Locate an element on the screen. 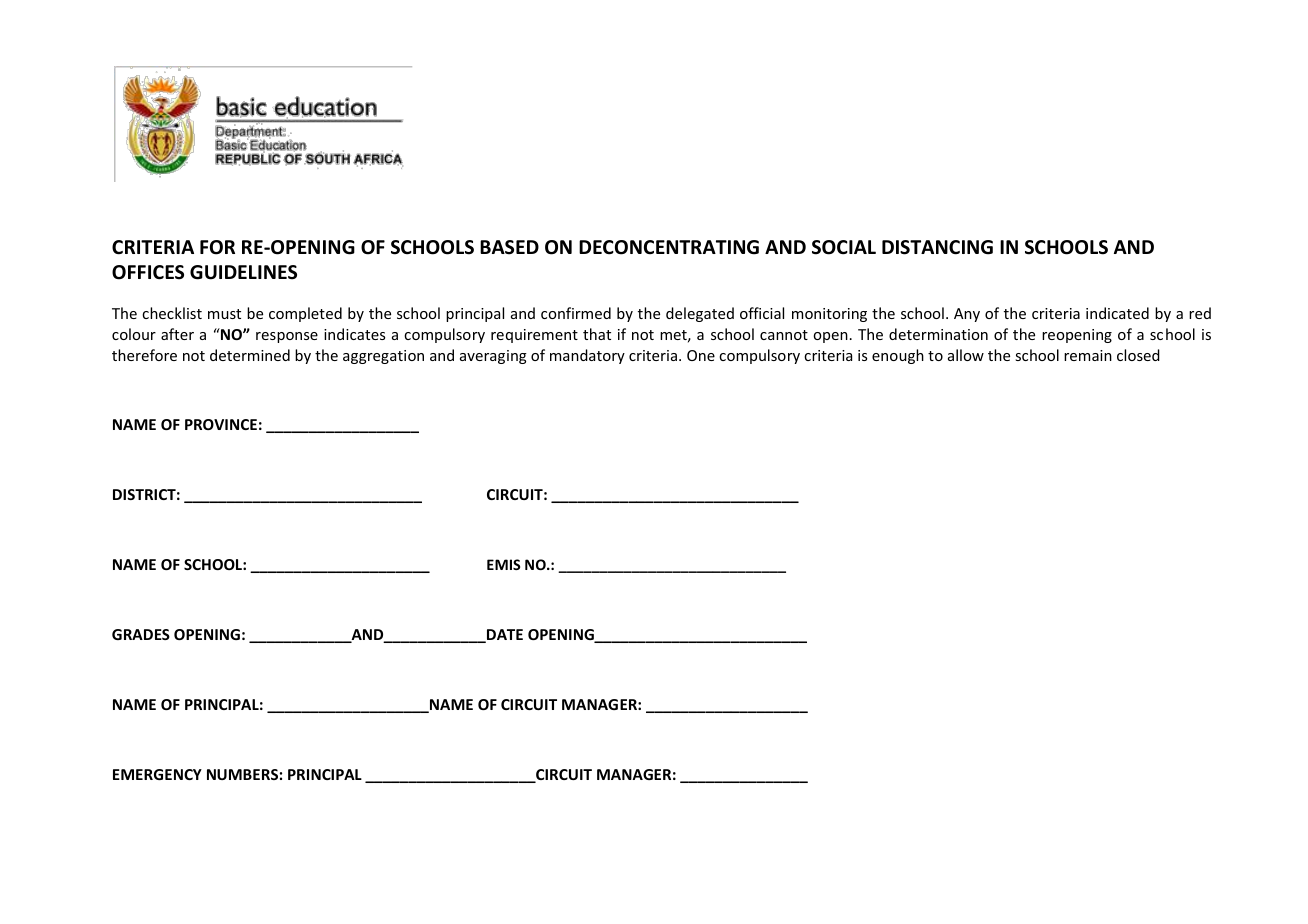 The width and height of the screenshot is (1308, 924). BASED is located at coordinates (509, 247).
